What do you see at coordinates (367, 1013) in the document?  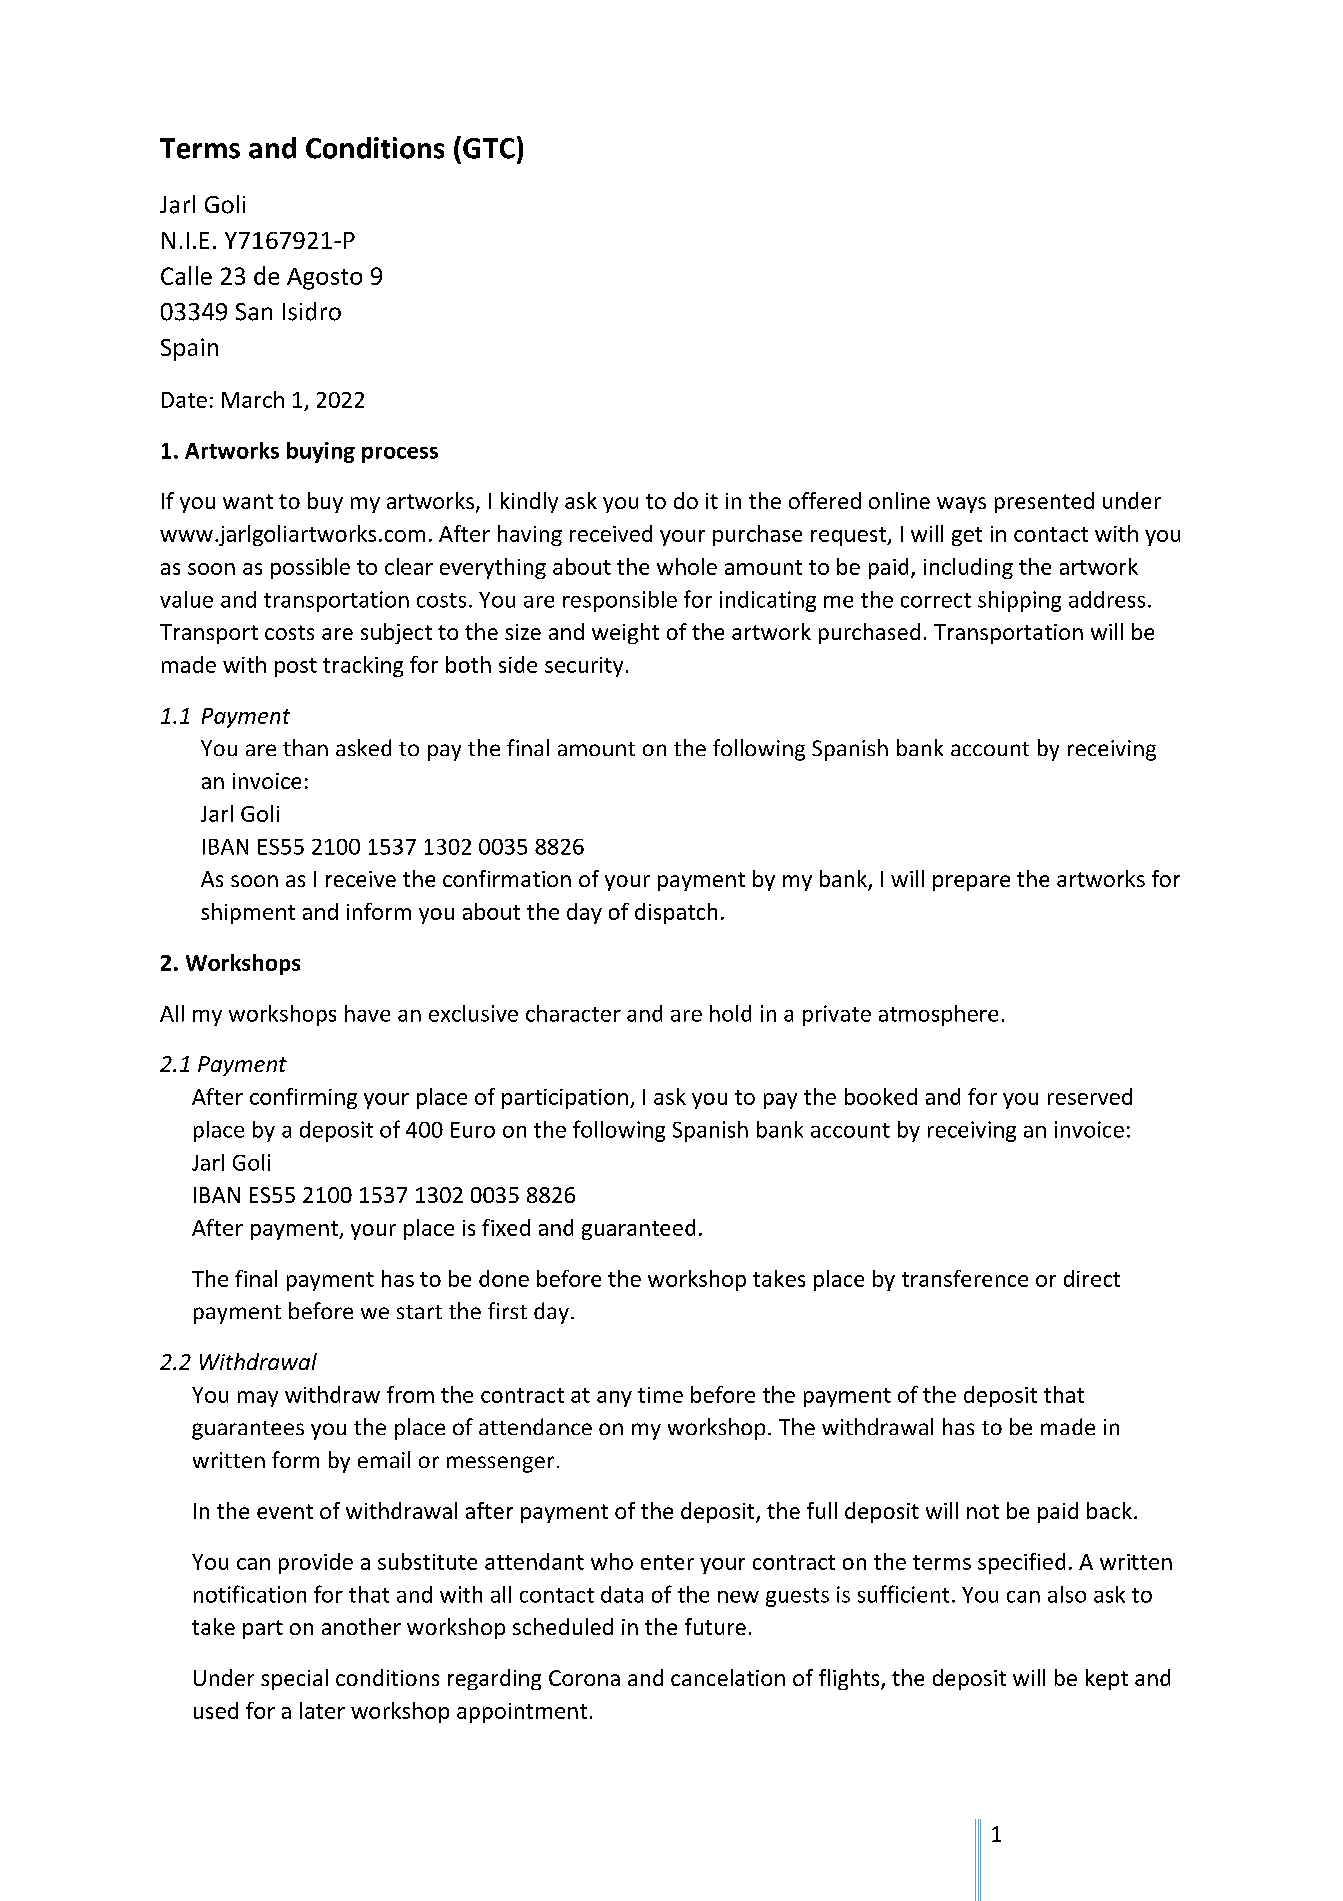 I see `have` at bounding box center [367, 1013].
